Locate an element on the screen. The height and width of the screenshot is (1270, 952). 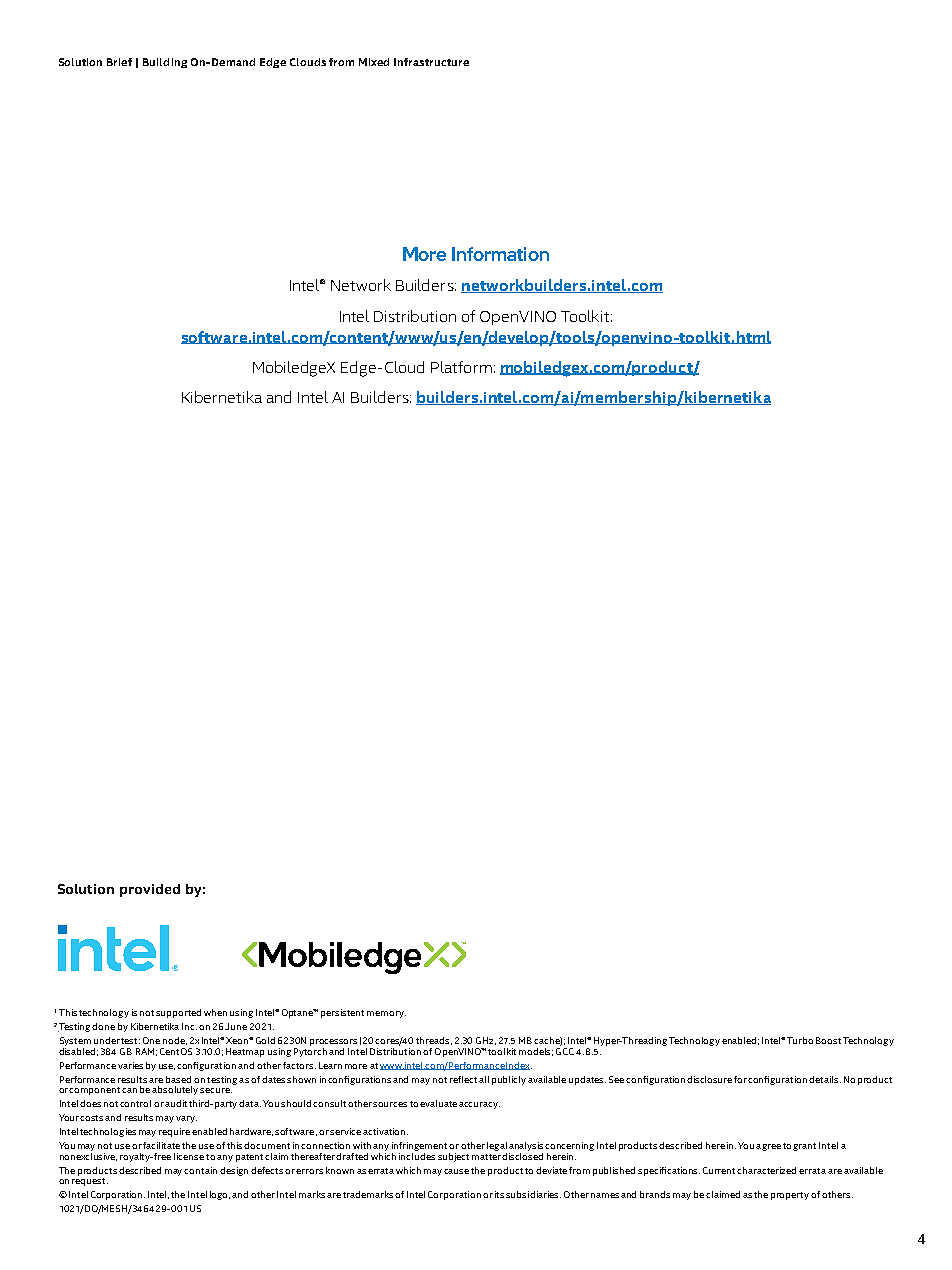
Mixed is located at coordinates (374, 62).
